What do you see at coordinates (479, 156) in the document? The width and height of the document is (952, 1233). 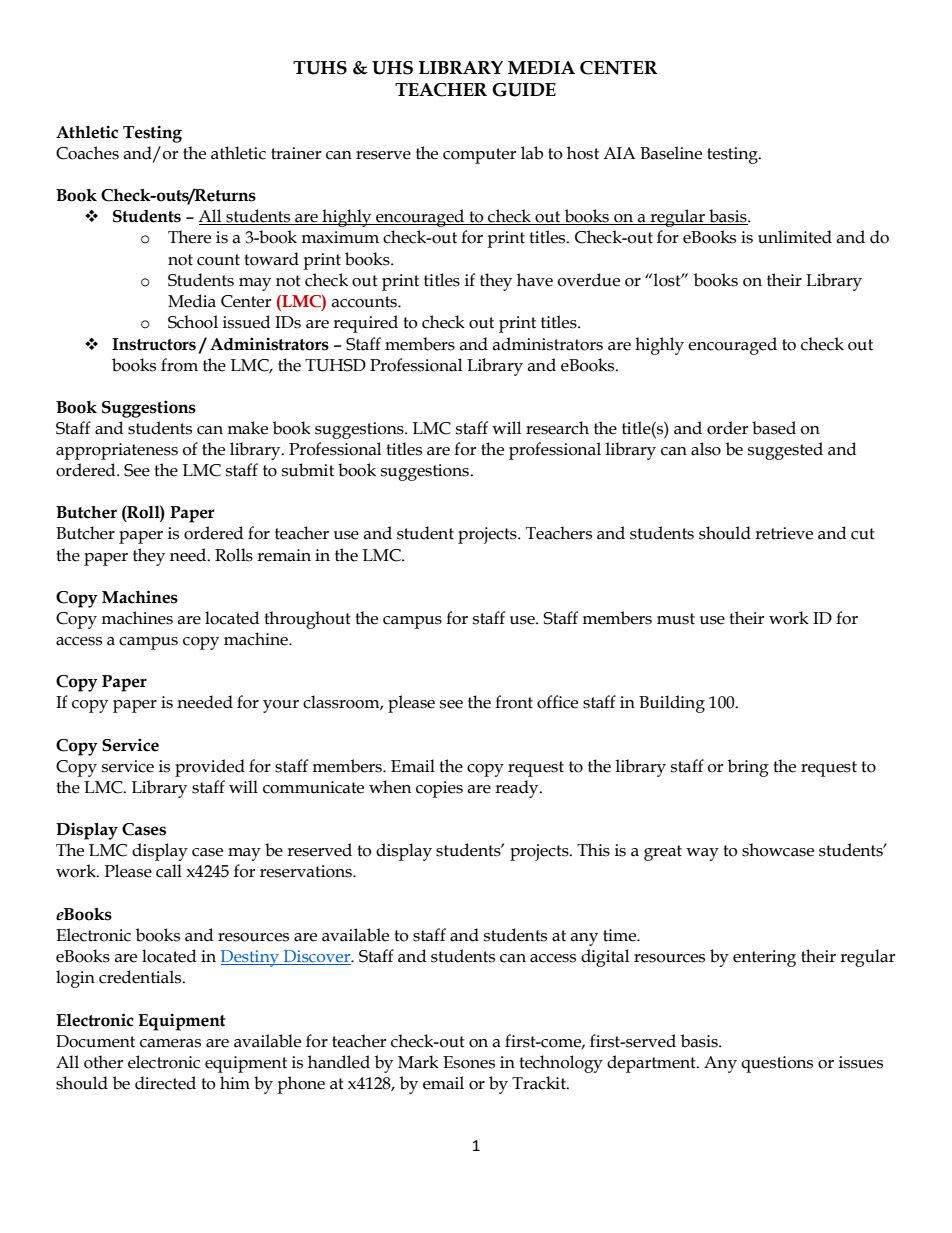 I see `computer` at bounding box center [479, 156].
